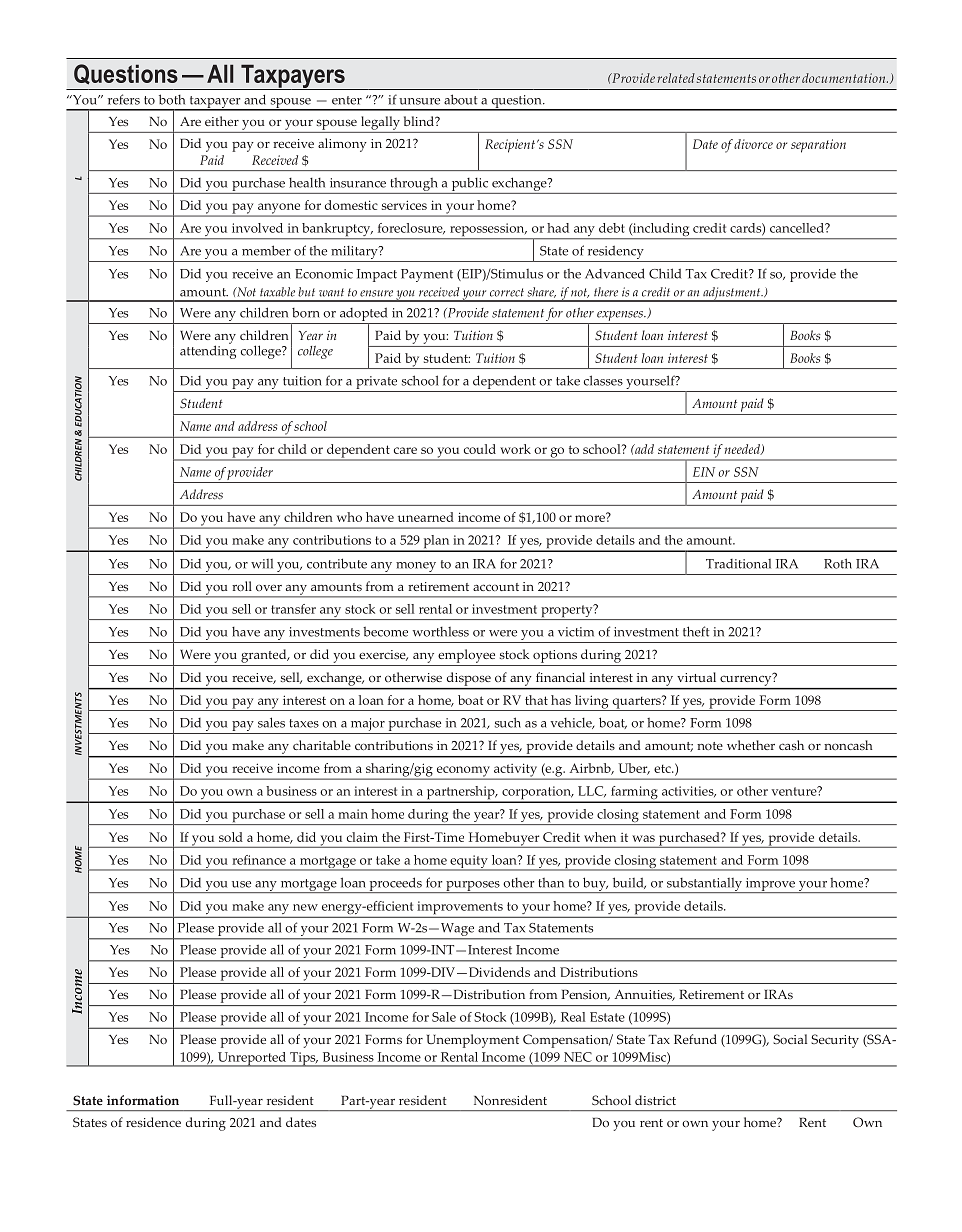 This page has height=1232, width=962. I want to click on divorce, so click(753, 144).
